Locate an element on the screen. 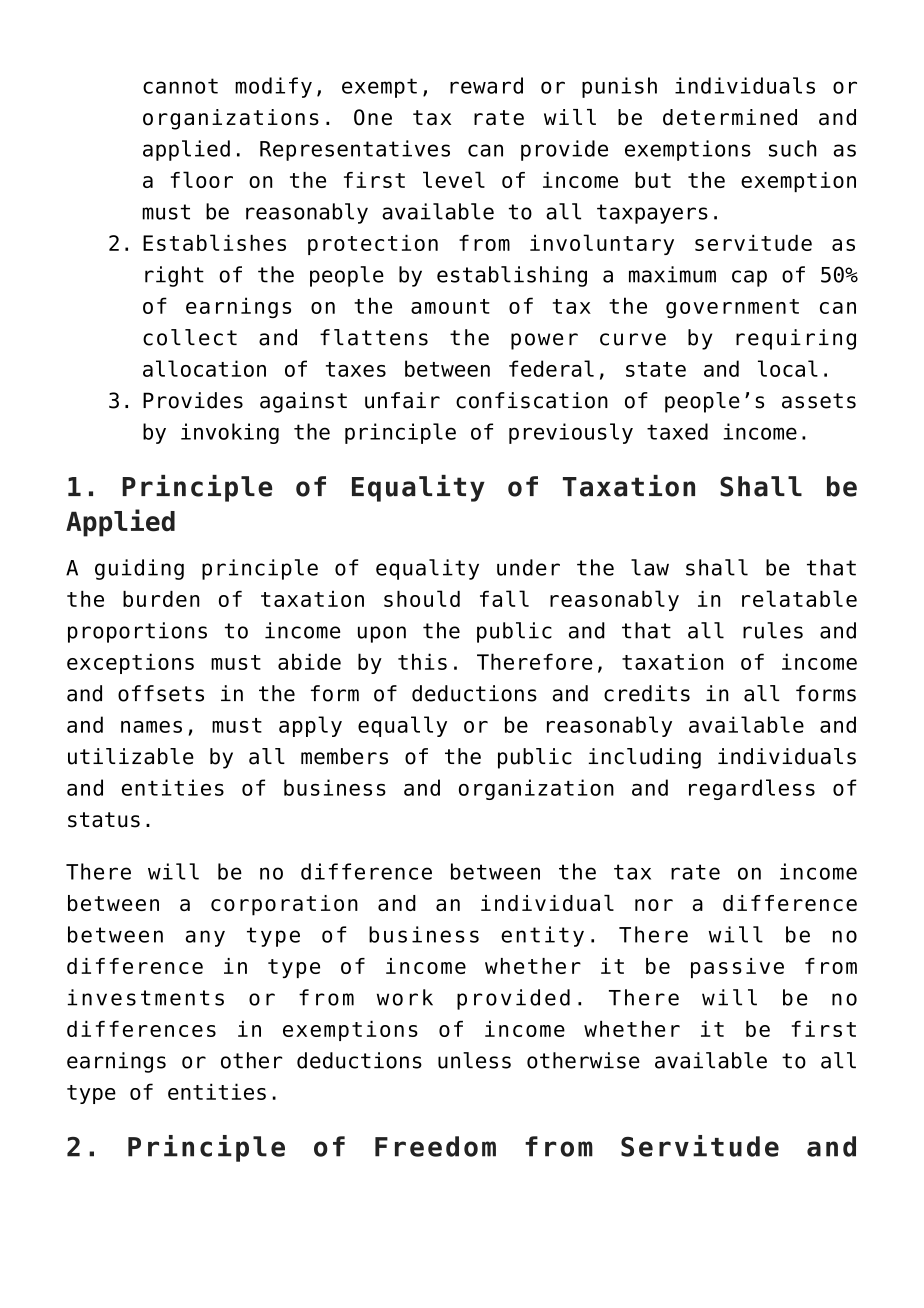  allocation is located at coordinates (204, 368).
